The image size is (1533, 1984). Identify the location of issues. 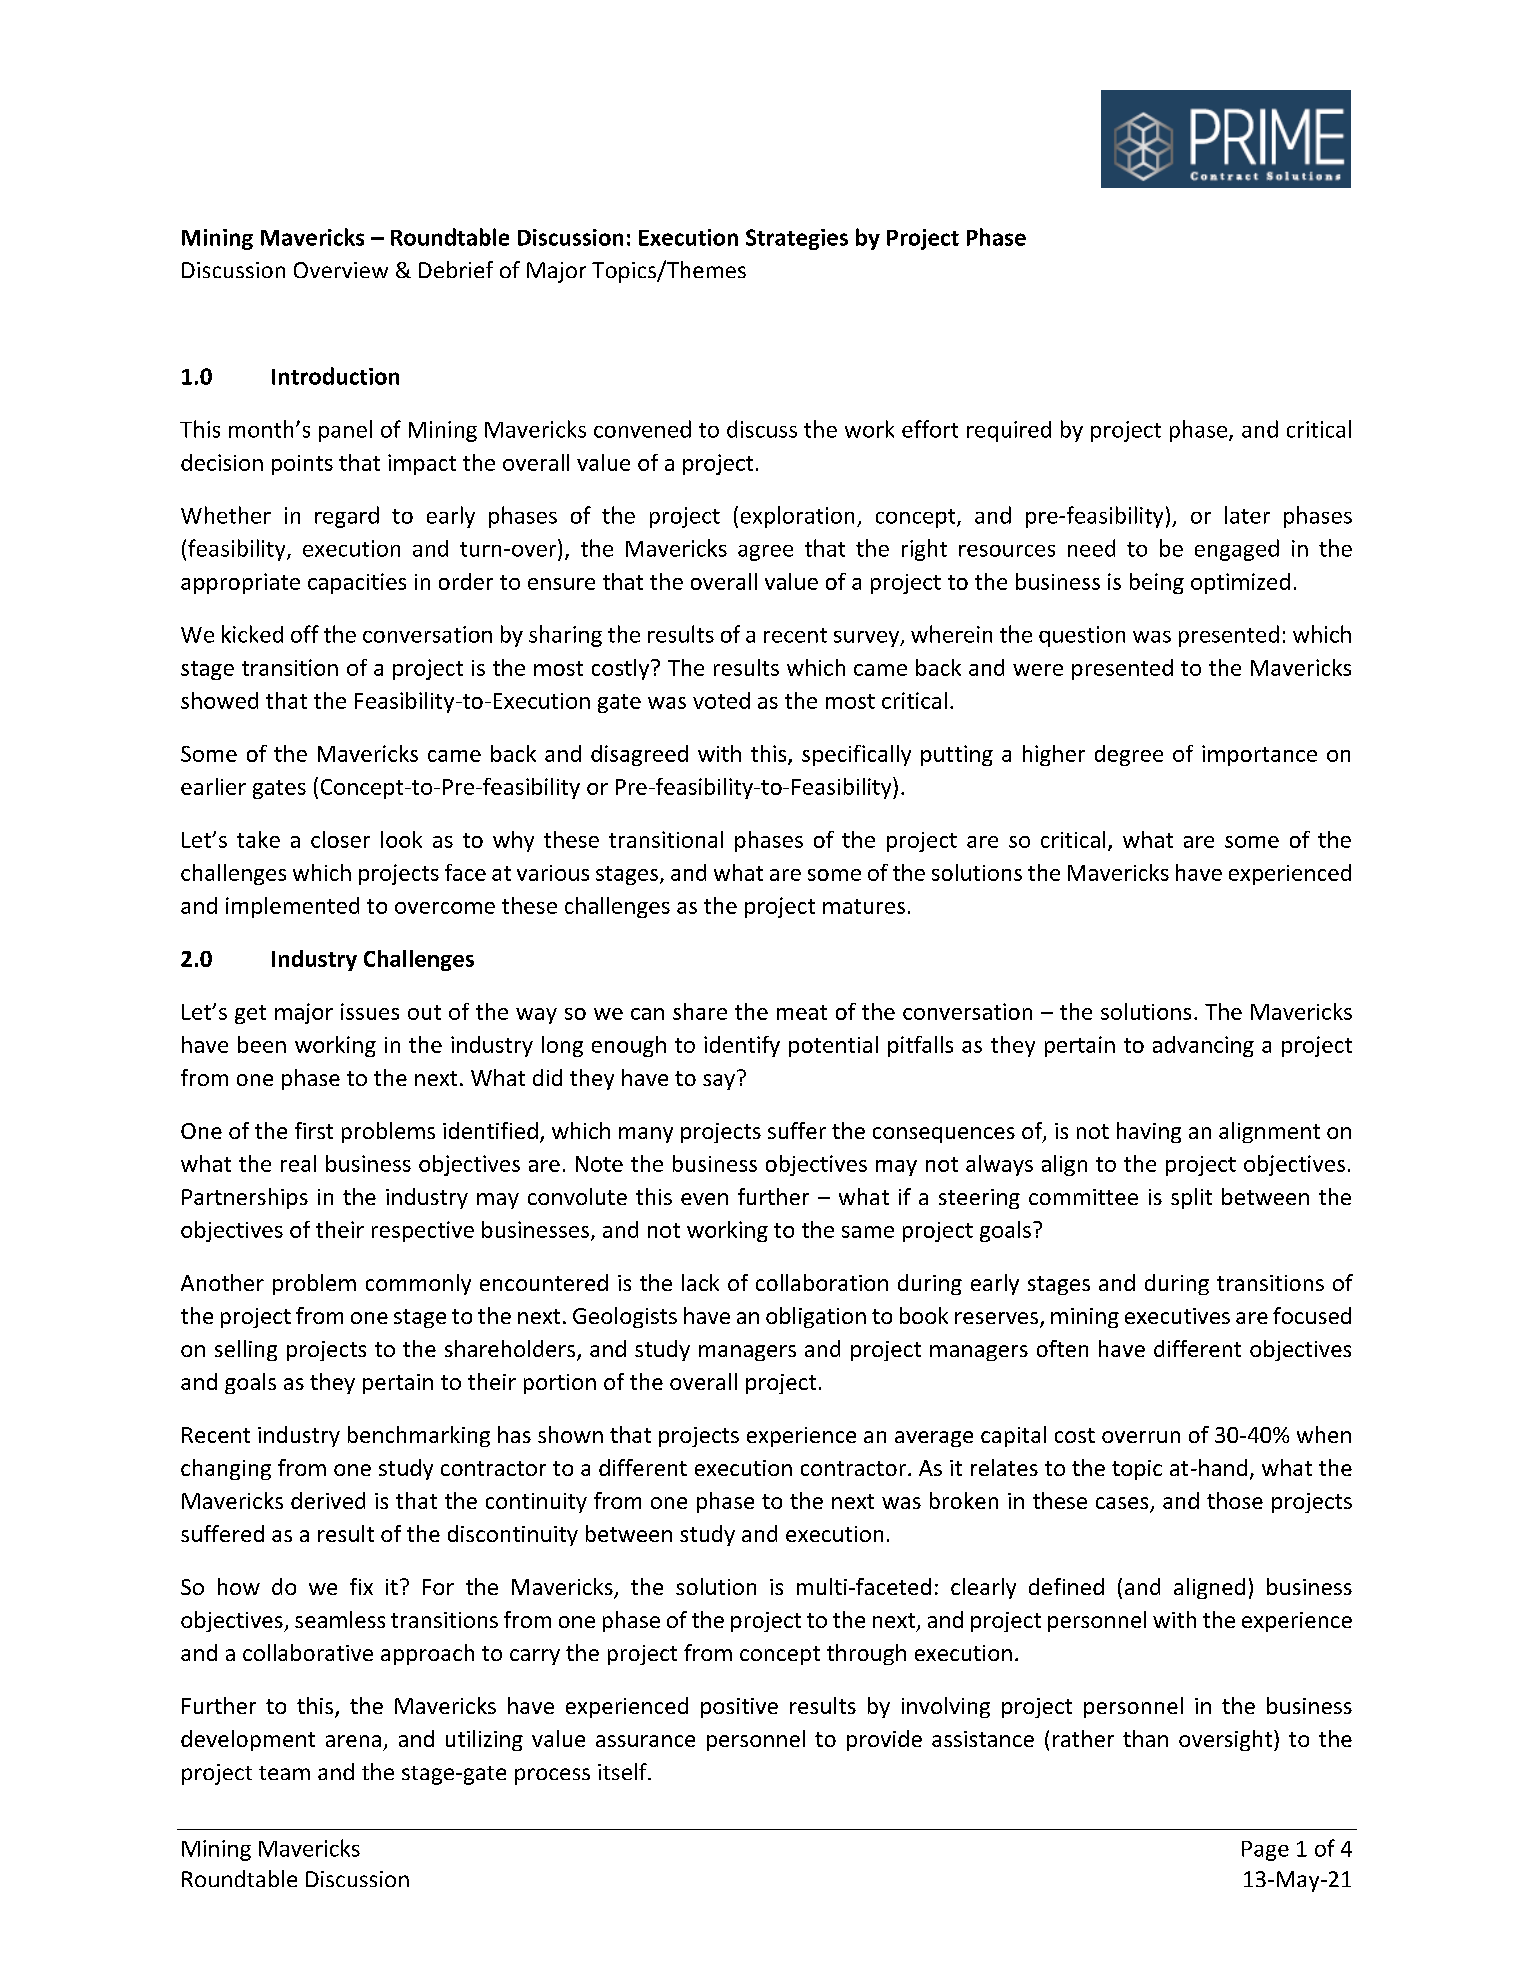
(370, 1011).
